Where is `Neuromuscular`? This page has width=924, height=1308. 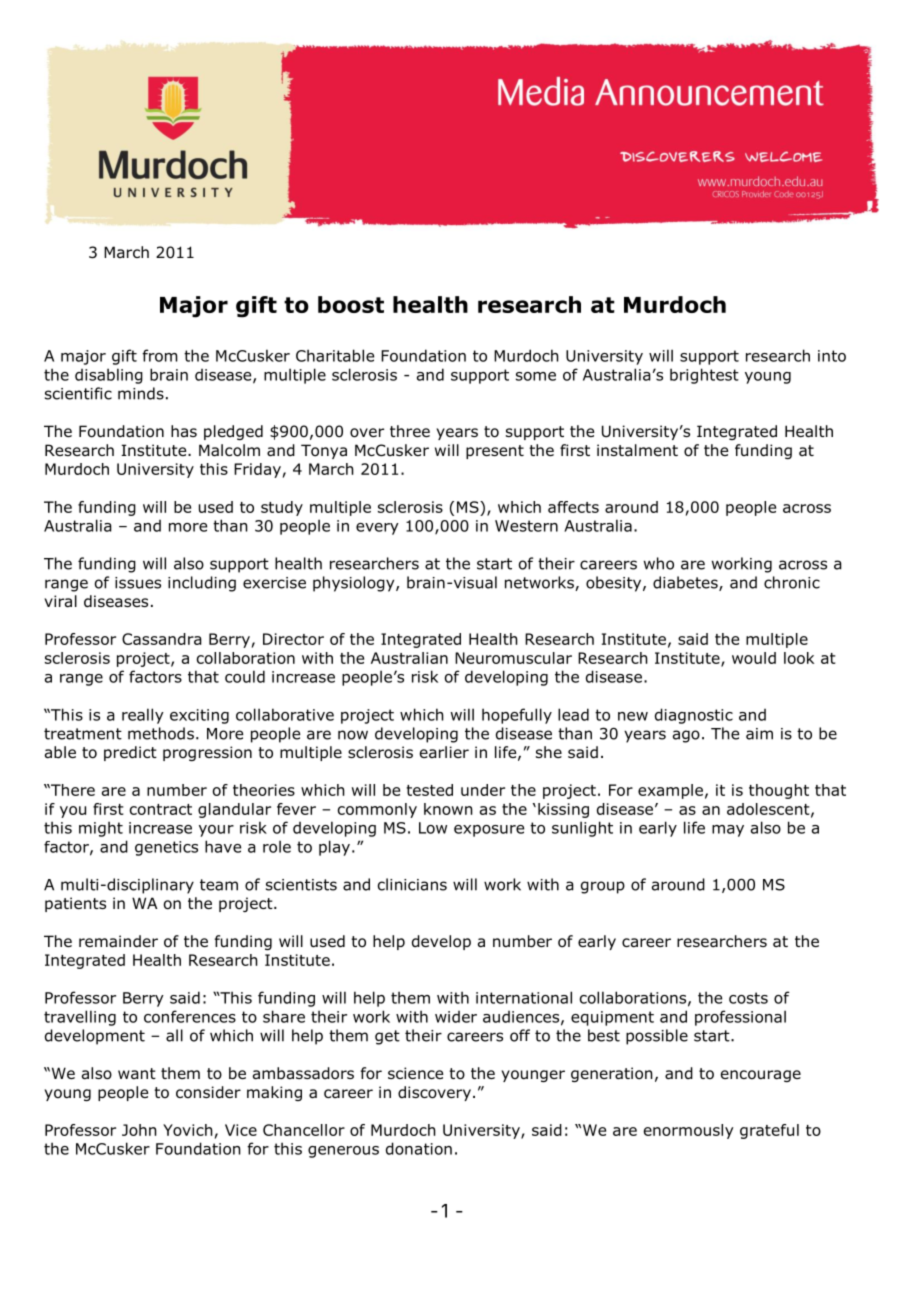
Neuromuscular is located at coordinates (513, 658).
